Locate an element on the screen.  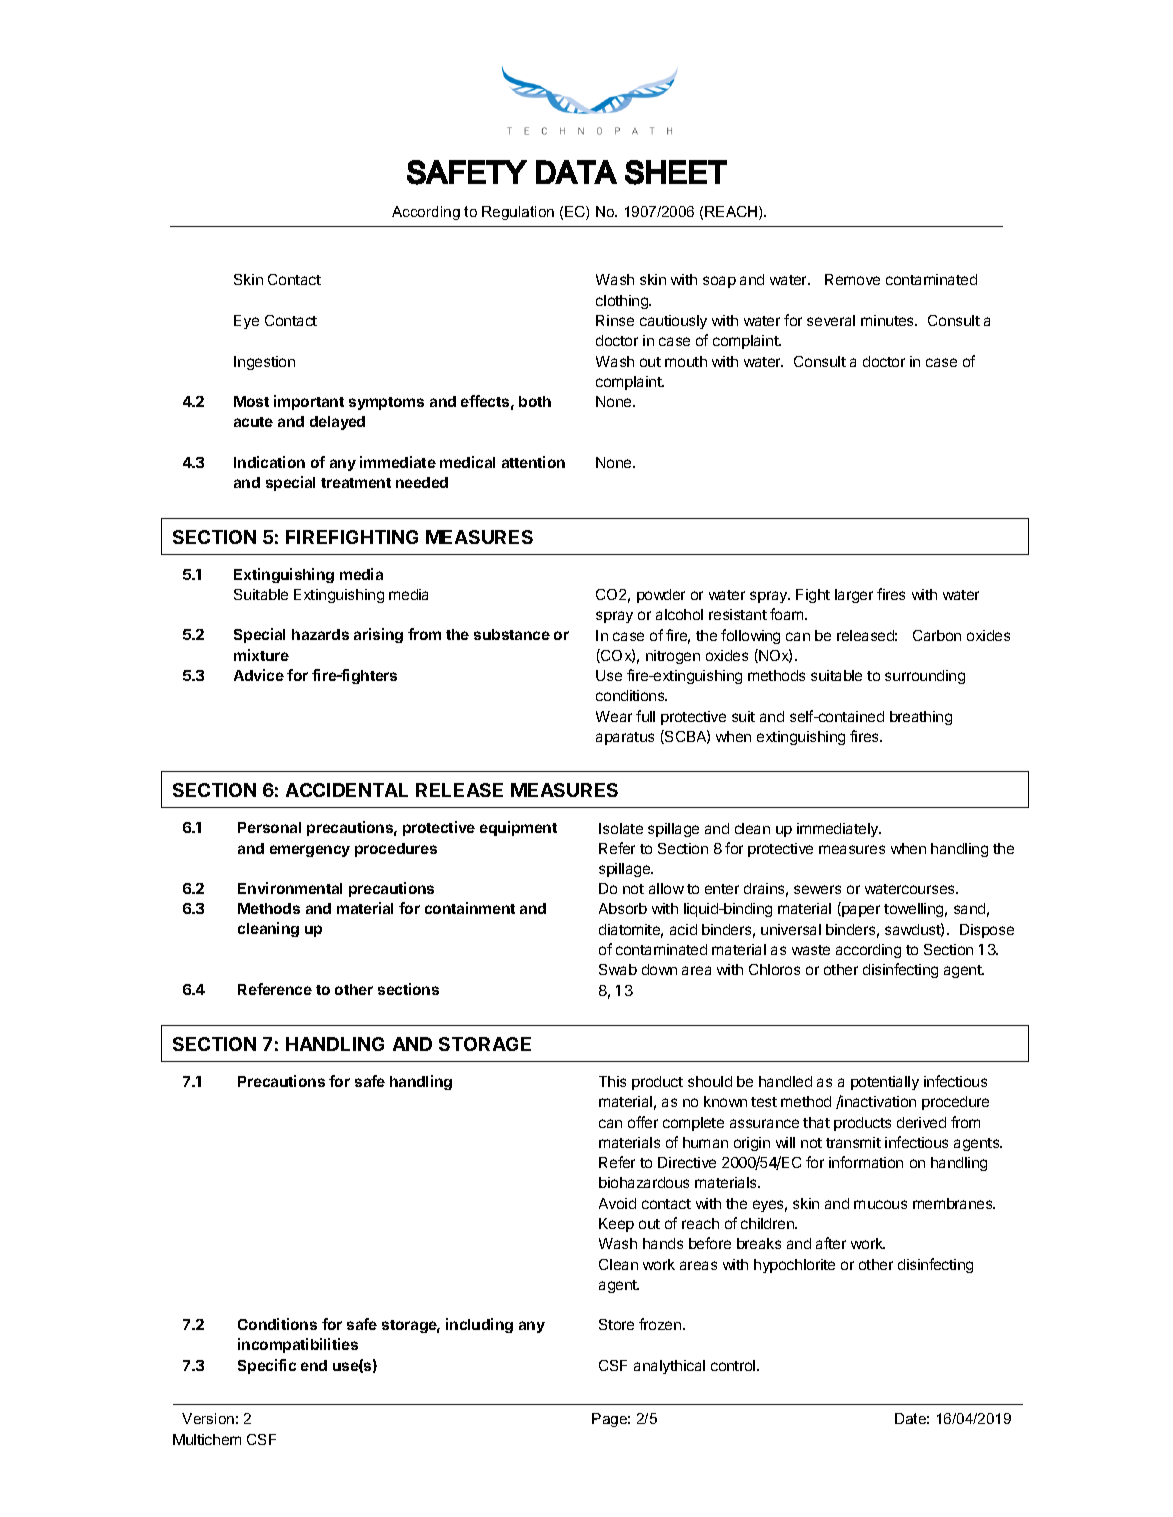
delayed is located at coordinates (337, 423).
